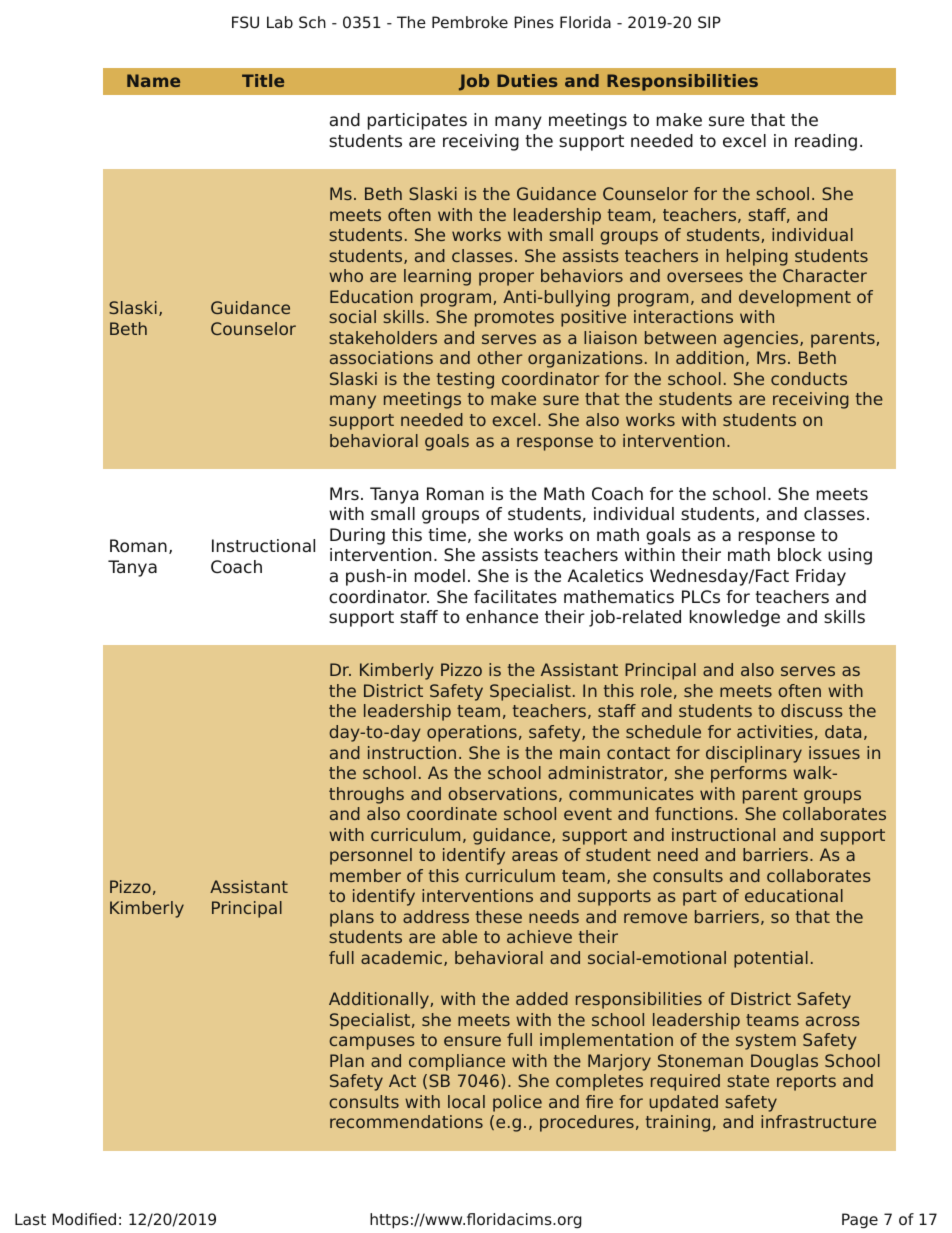 This page has width=952, height=1233. What do you see at coordinates (371, 856) in the page?
I see `personnel` at bounding box center [371, 856].
